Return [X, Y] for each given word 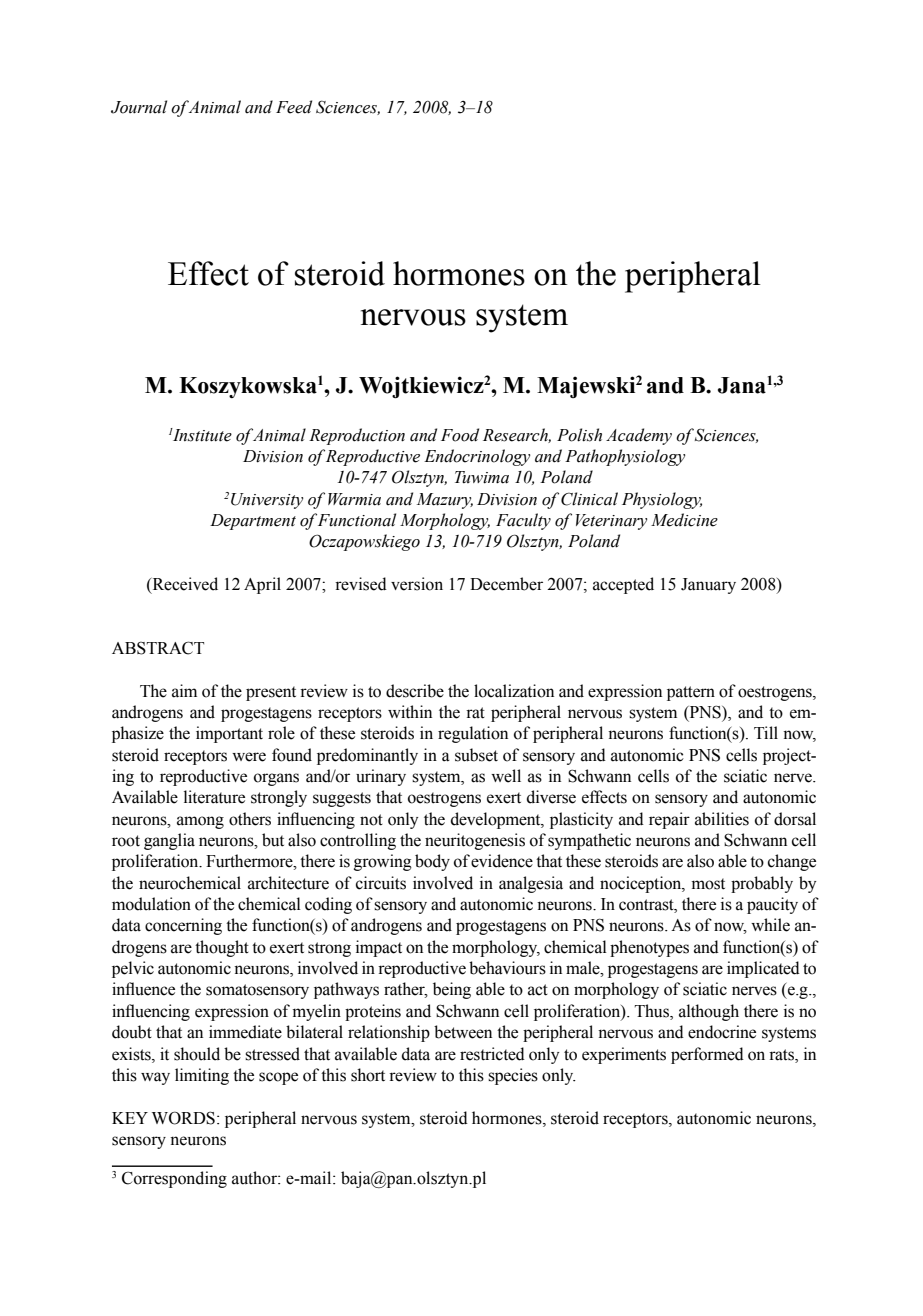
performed [707, 1055]
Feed [294, 107]
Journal [139, 107]
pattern [691, 693]
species [513, 1076]
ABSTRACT [158, 648]
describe [415, 691]
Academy [639, 436]
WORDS [183, 1118]
